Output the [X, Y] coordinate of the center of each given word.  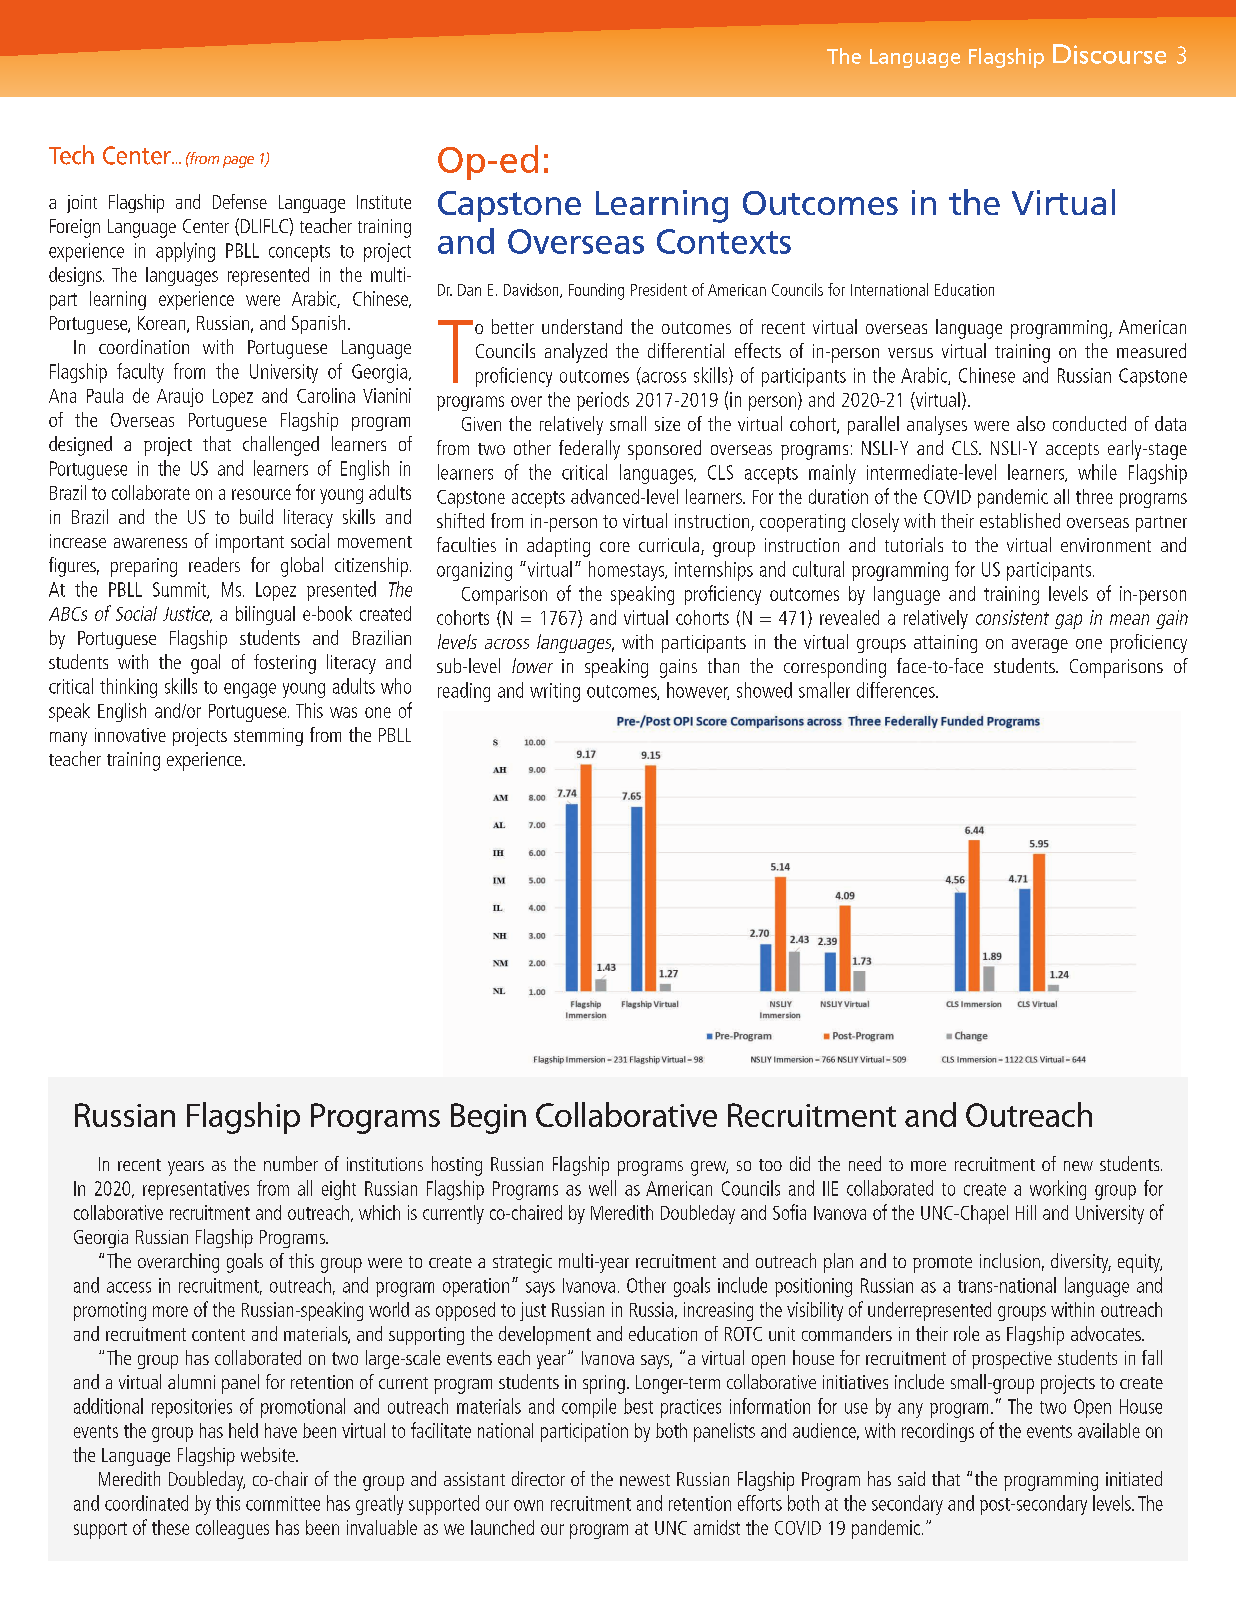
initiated [1134, 1478]
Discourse [1109, 54]
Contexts [724, 241]
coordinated [146, 1503]
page [238, 162]
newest [645, 1480]
